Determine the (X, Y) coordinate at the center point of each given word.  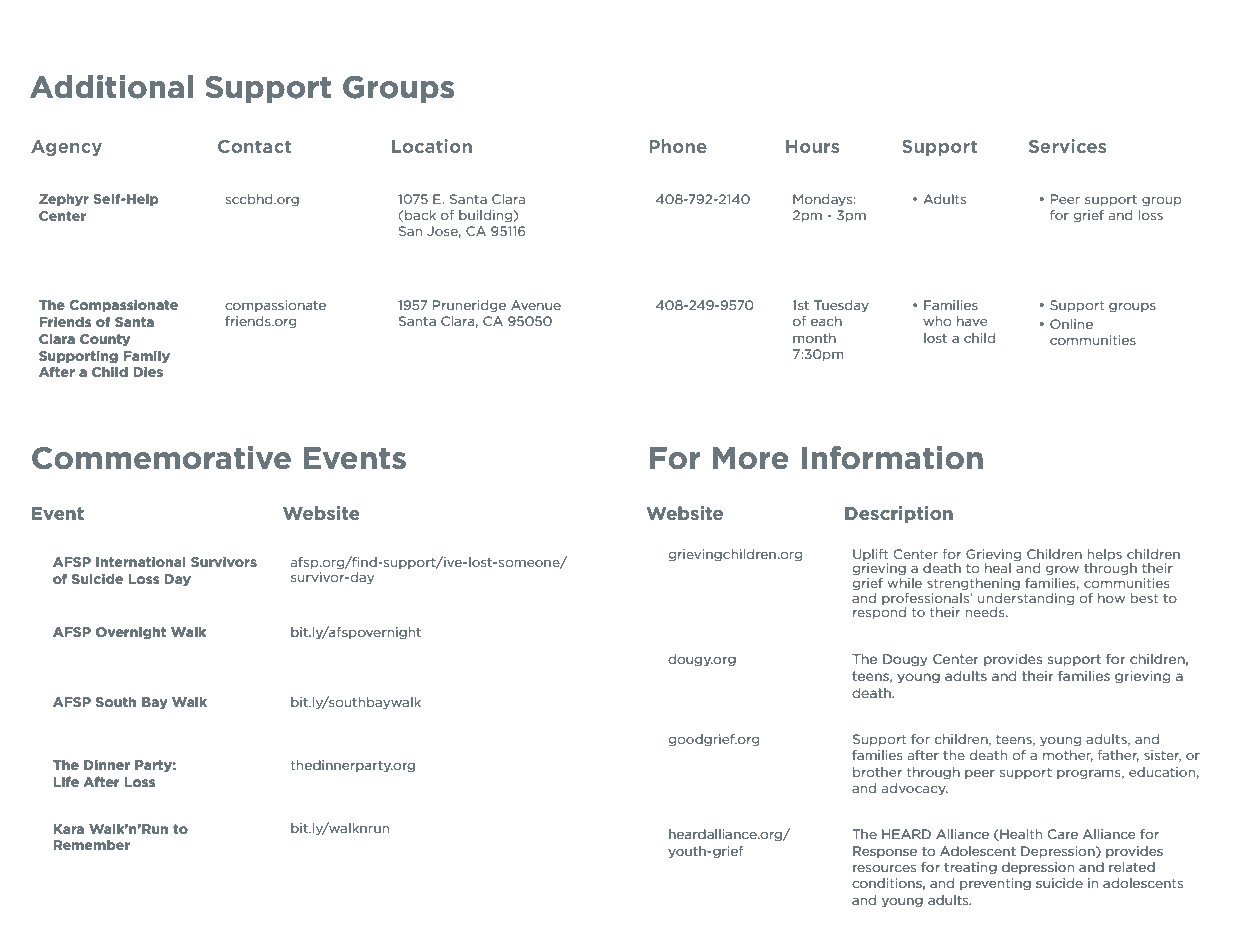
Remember (92, 845)
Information (892, 458)
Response (885, 852)
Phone (678, 146)
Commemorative (161, 458)
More (751, 458)
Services (1067, 146)
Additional (111, 87)
